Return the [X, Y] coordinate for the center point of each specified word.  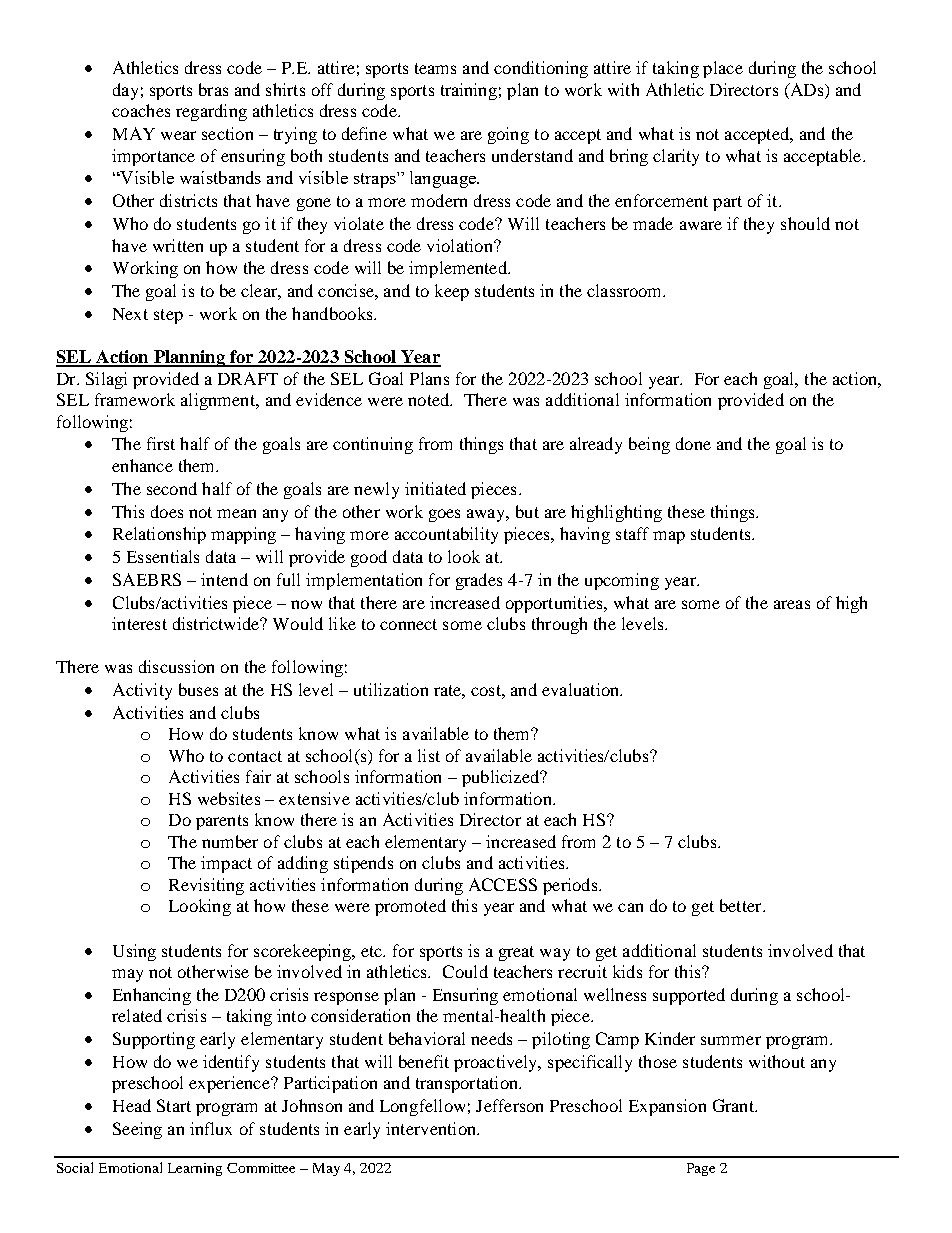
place [723, 69]
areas [792, 604]
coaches [141, 110]
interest [139, 623]
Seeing [137, 1130]
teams [435, 68]
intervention [432, 1128]
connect [408, 624]
